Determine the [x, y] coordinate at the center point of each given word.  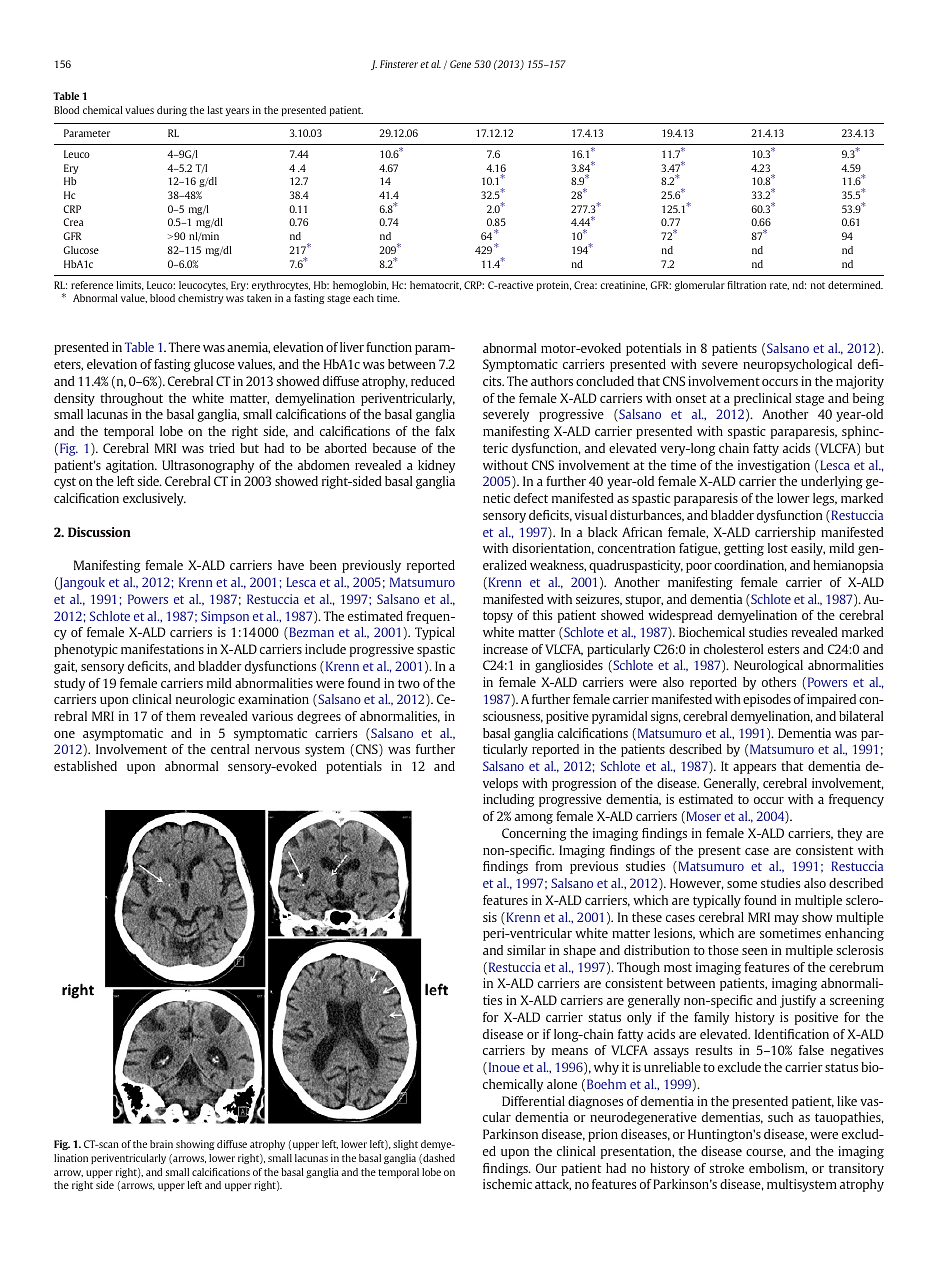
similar [526, 950]
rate [779, 286]
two [409, 683]
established [85, 766]
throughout [131, 399]
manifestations [162, 649]
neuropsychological [797, 365]
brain [161, 1144]
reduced [433, 381]
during [172, 111]
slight [405, 1145]
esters [783, 649]
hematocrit [435, 285]
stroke [726, 1168]
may [786, 920]
